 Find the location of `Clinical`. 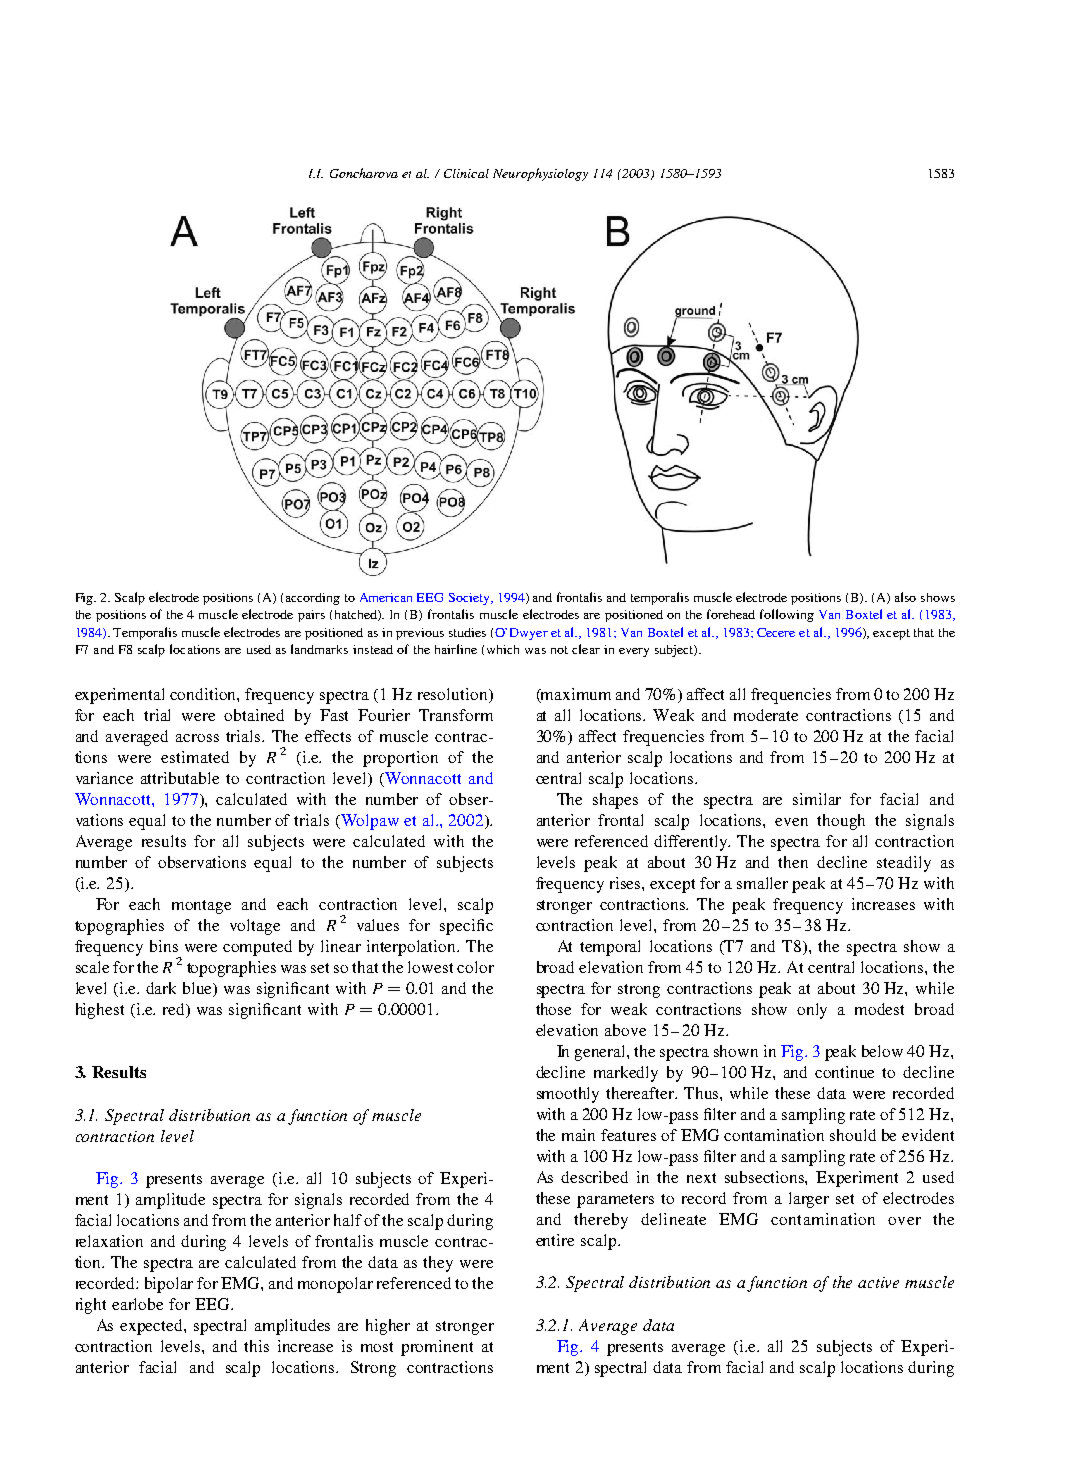

Clinical is located at coordinates (466, 173).
